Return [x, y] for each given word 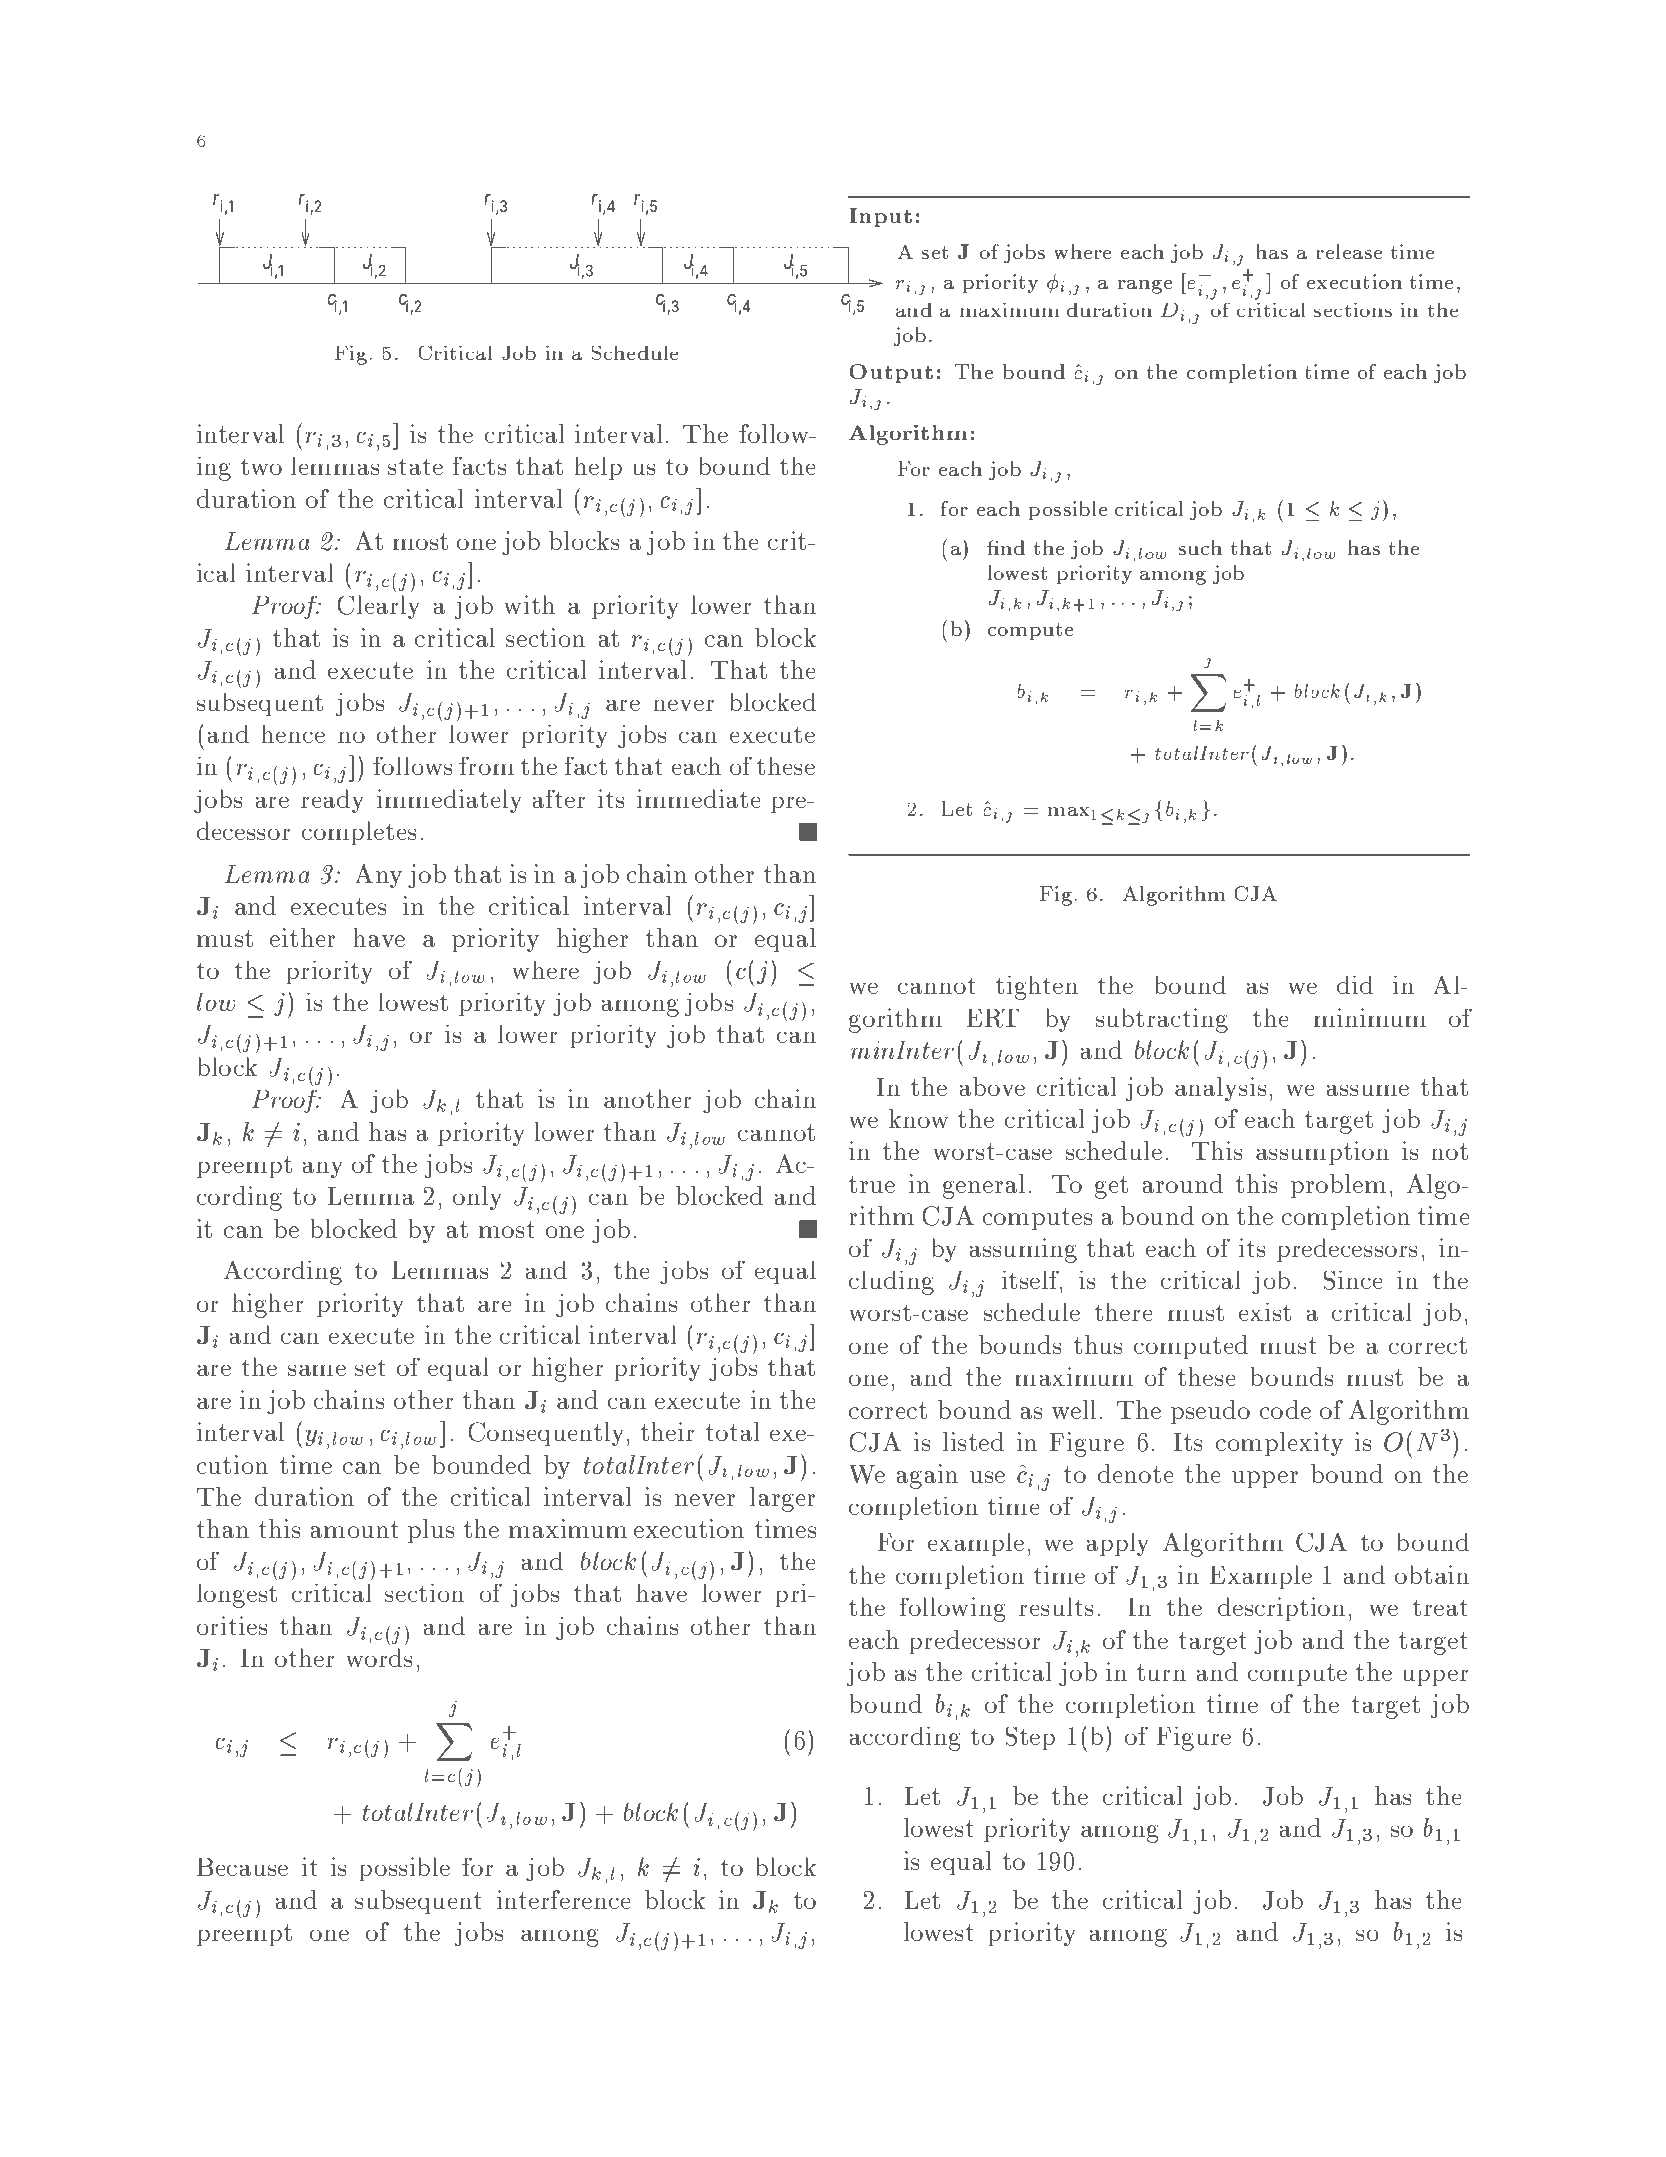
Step [1030, 1739]
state [415, 467]
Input [881, 217]
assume [1368, 1090]
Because [242, 1867]
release [1349, 251]
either [303, 937]
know [918, 1118]
